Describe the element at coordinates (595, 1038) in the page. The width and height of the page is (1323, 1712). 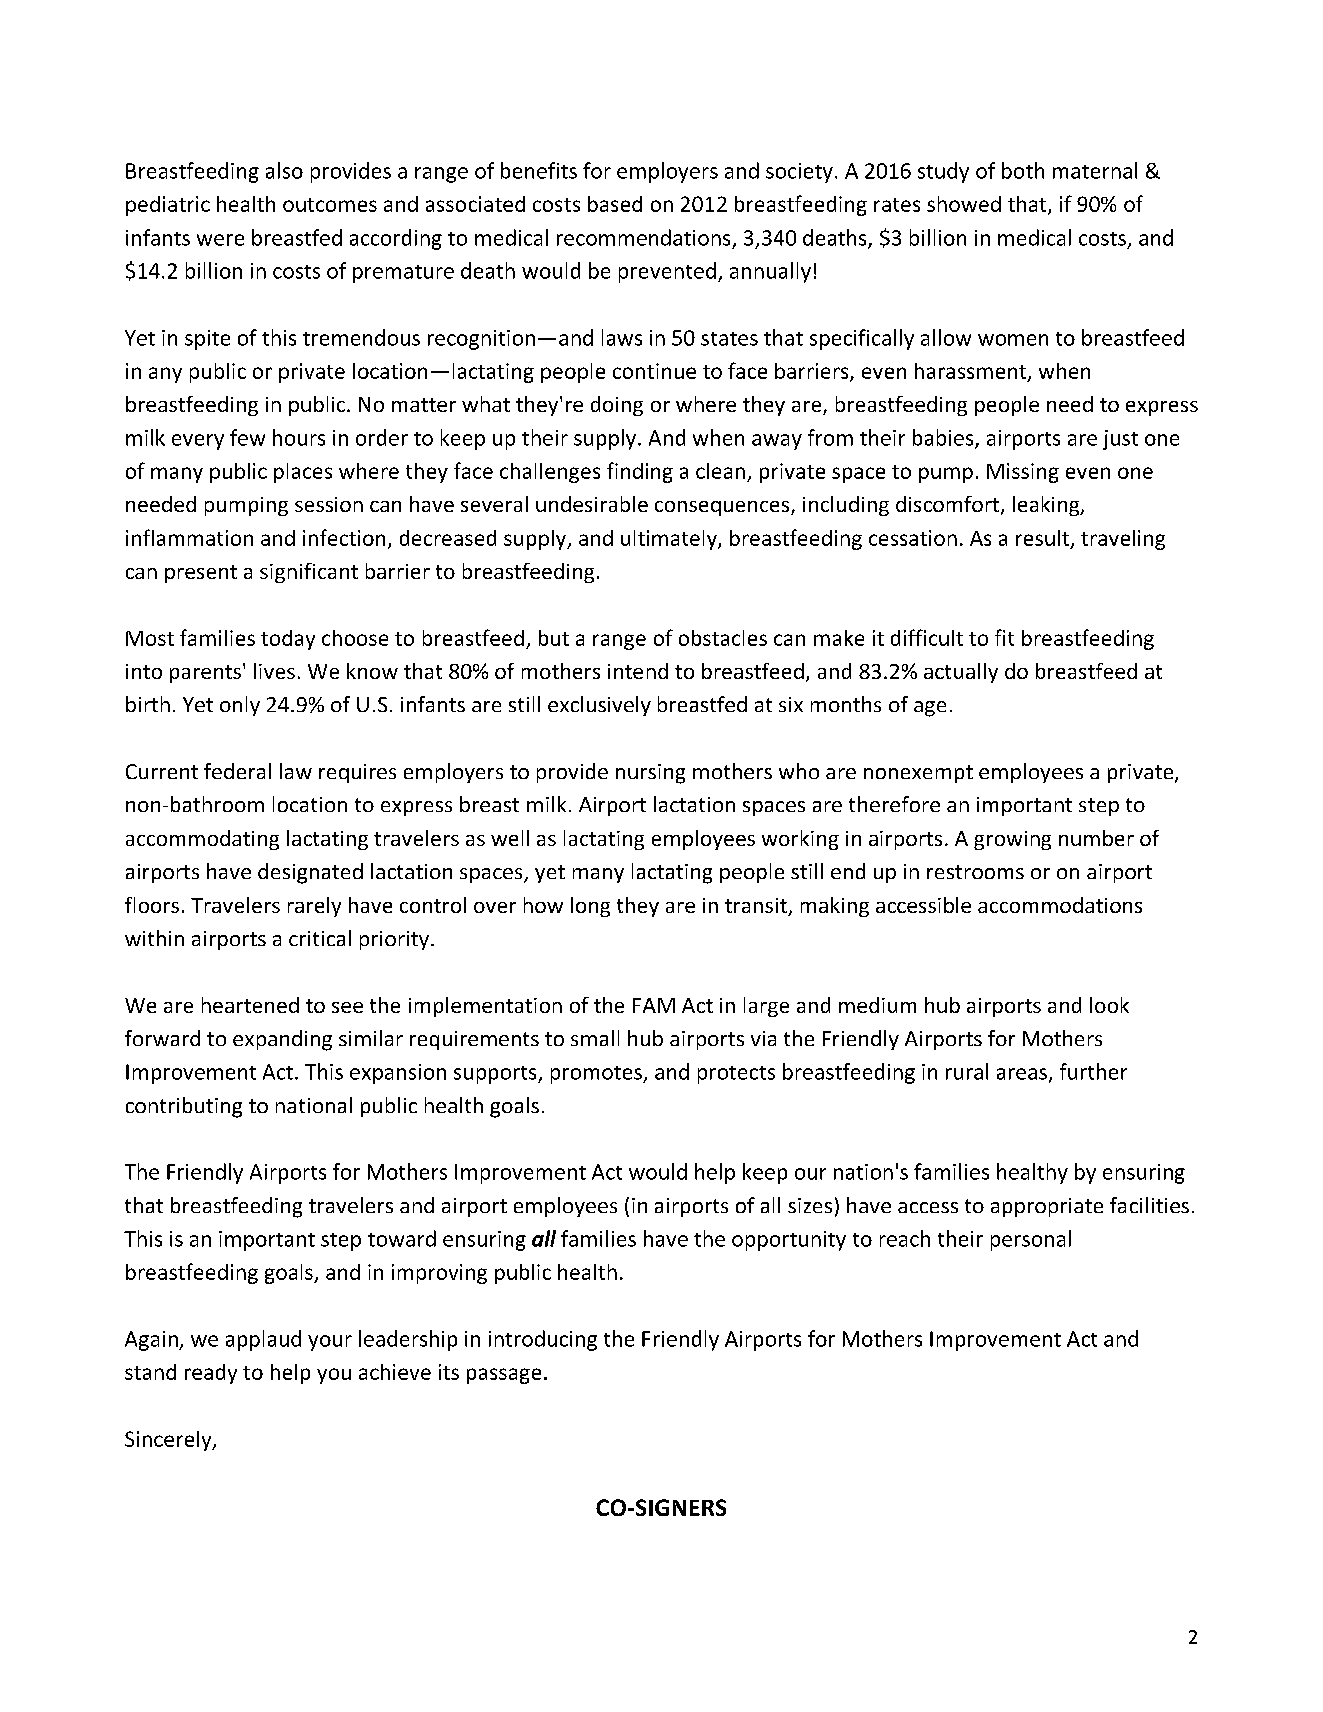
I see `small` at that location.
